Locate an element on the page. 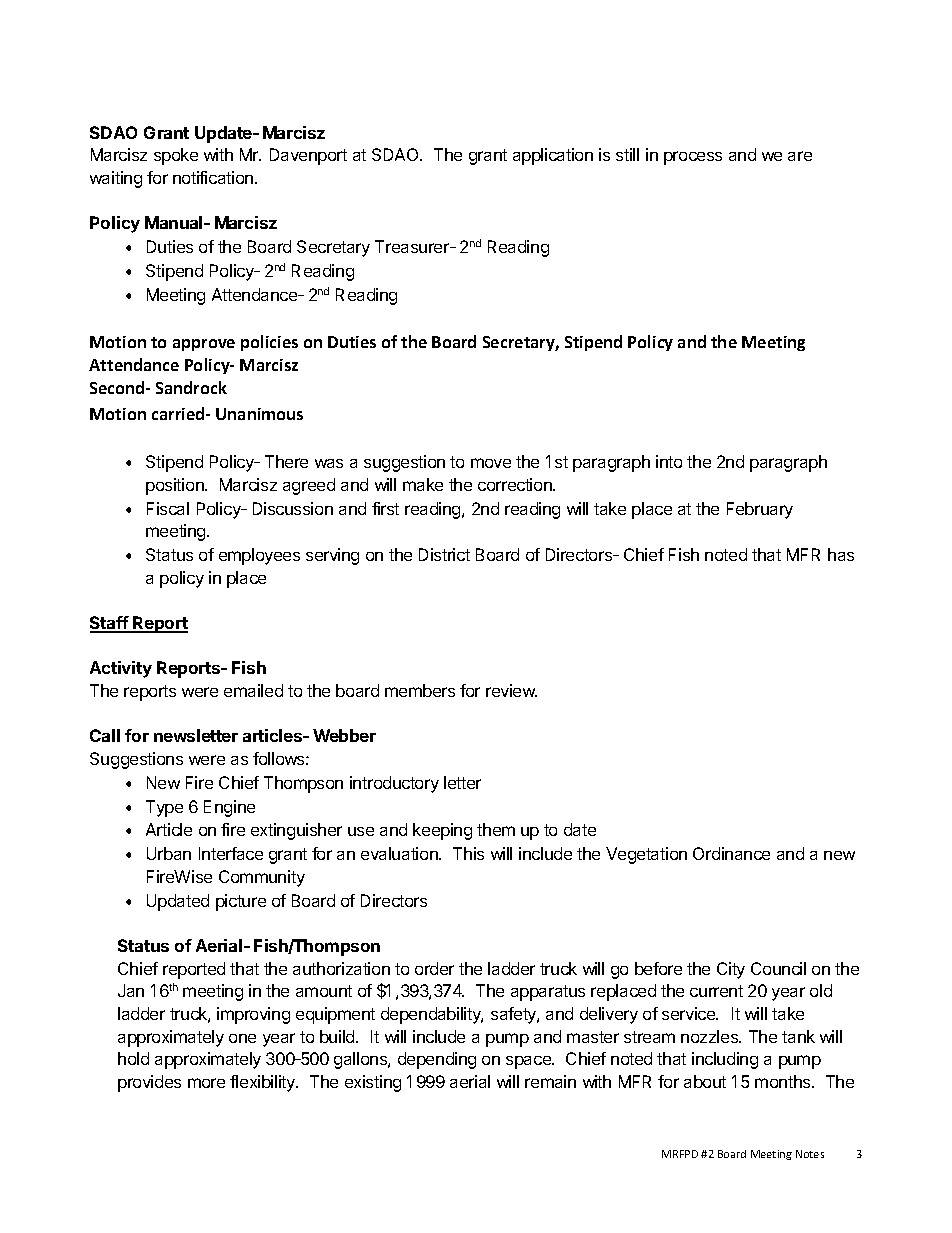 Image resolution: width=952 pixels, height=1233 pixels. are is located at coordinates (800, 156).
